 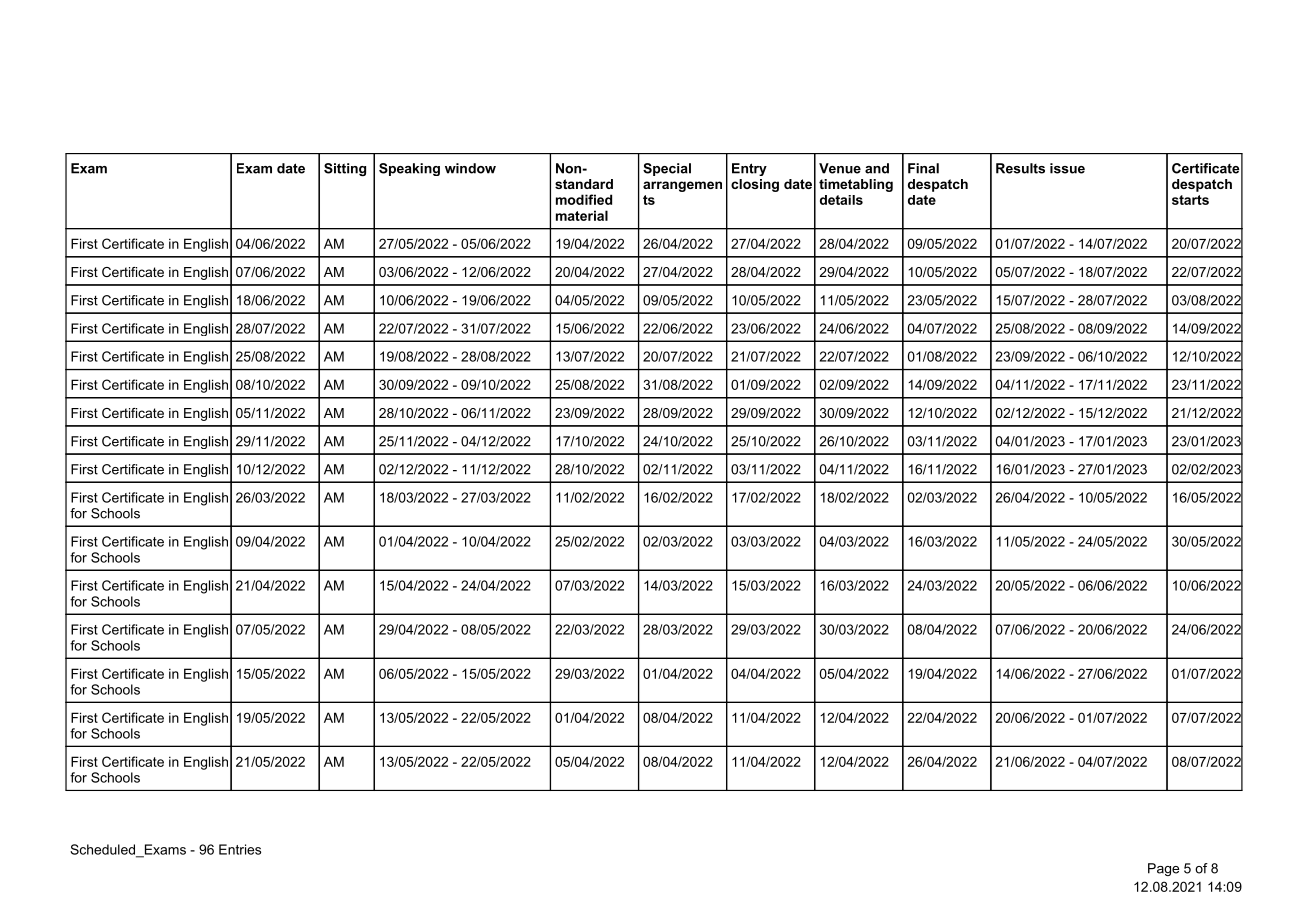 What do you see at coordinates (1163, 869) in the page?
I see `Page` at bounding box center [1163, 869].
